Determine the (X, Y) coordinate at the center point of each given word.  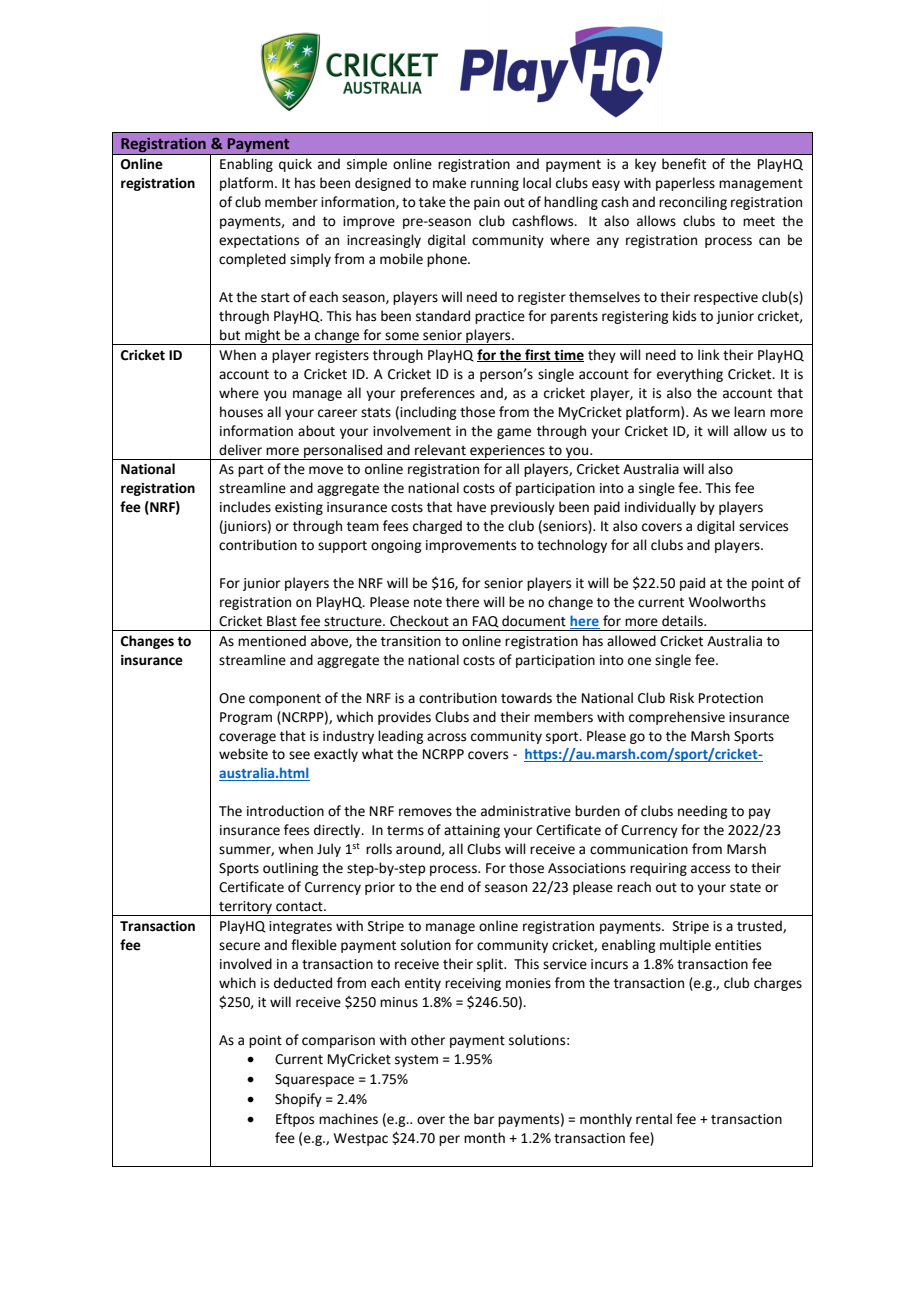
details (683, 621)
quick (295, 165)
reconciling (693, 203)
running (495, 184)
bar (484, 1119)
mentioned (272, 641)
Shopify (298, 1100)
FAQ (486, 622)
